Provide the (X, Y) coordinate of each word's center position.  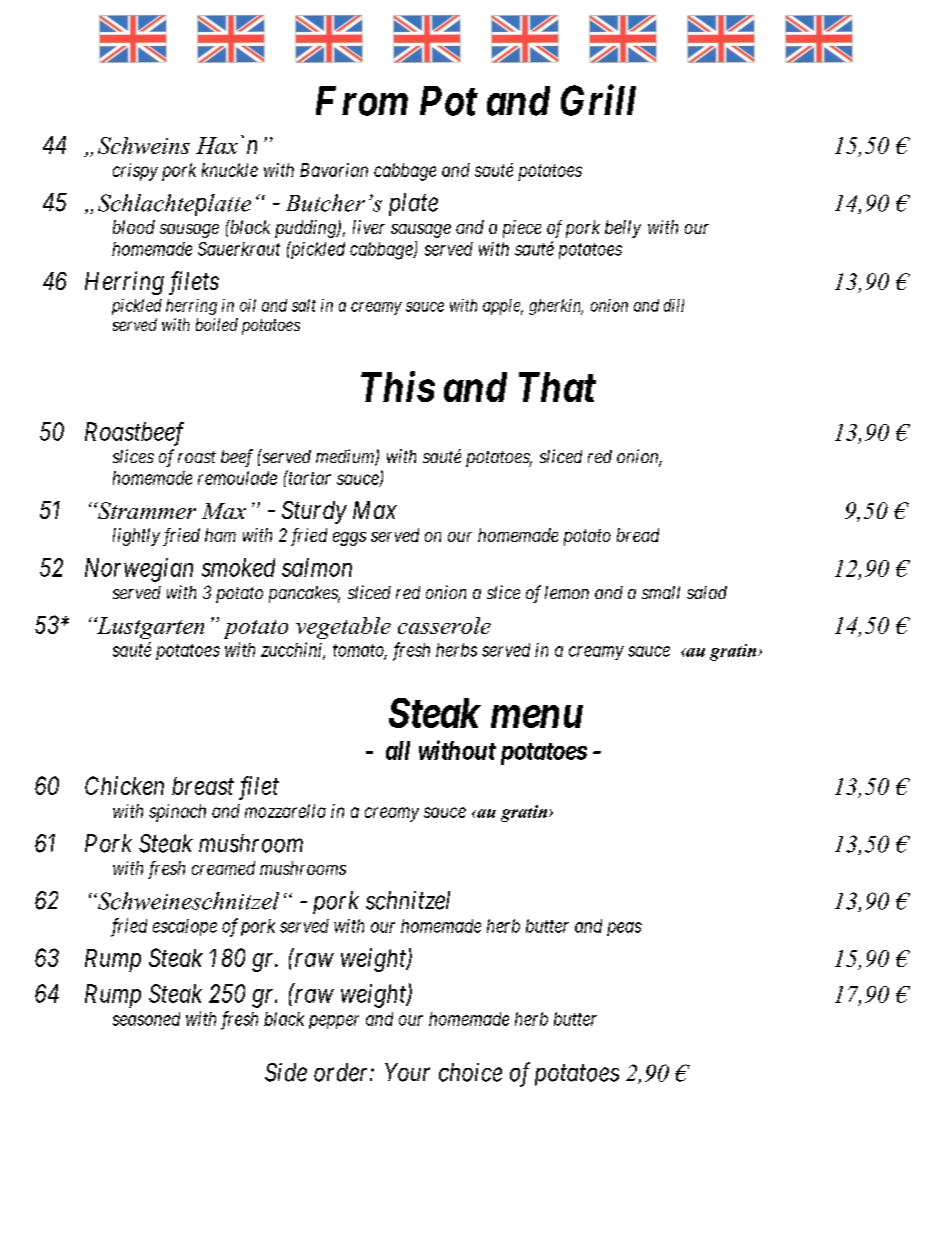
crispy (135, 172)
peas (624, 929)
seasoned (146, 1019)
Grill (598, 100)
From (362, 101)
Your (407, 1072)
